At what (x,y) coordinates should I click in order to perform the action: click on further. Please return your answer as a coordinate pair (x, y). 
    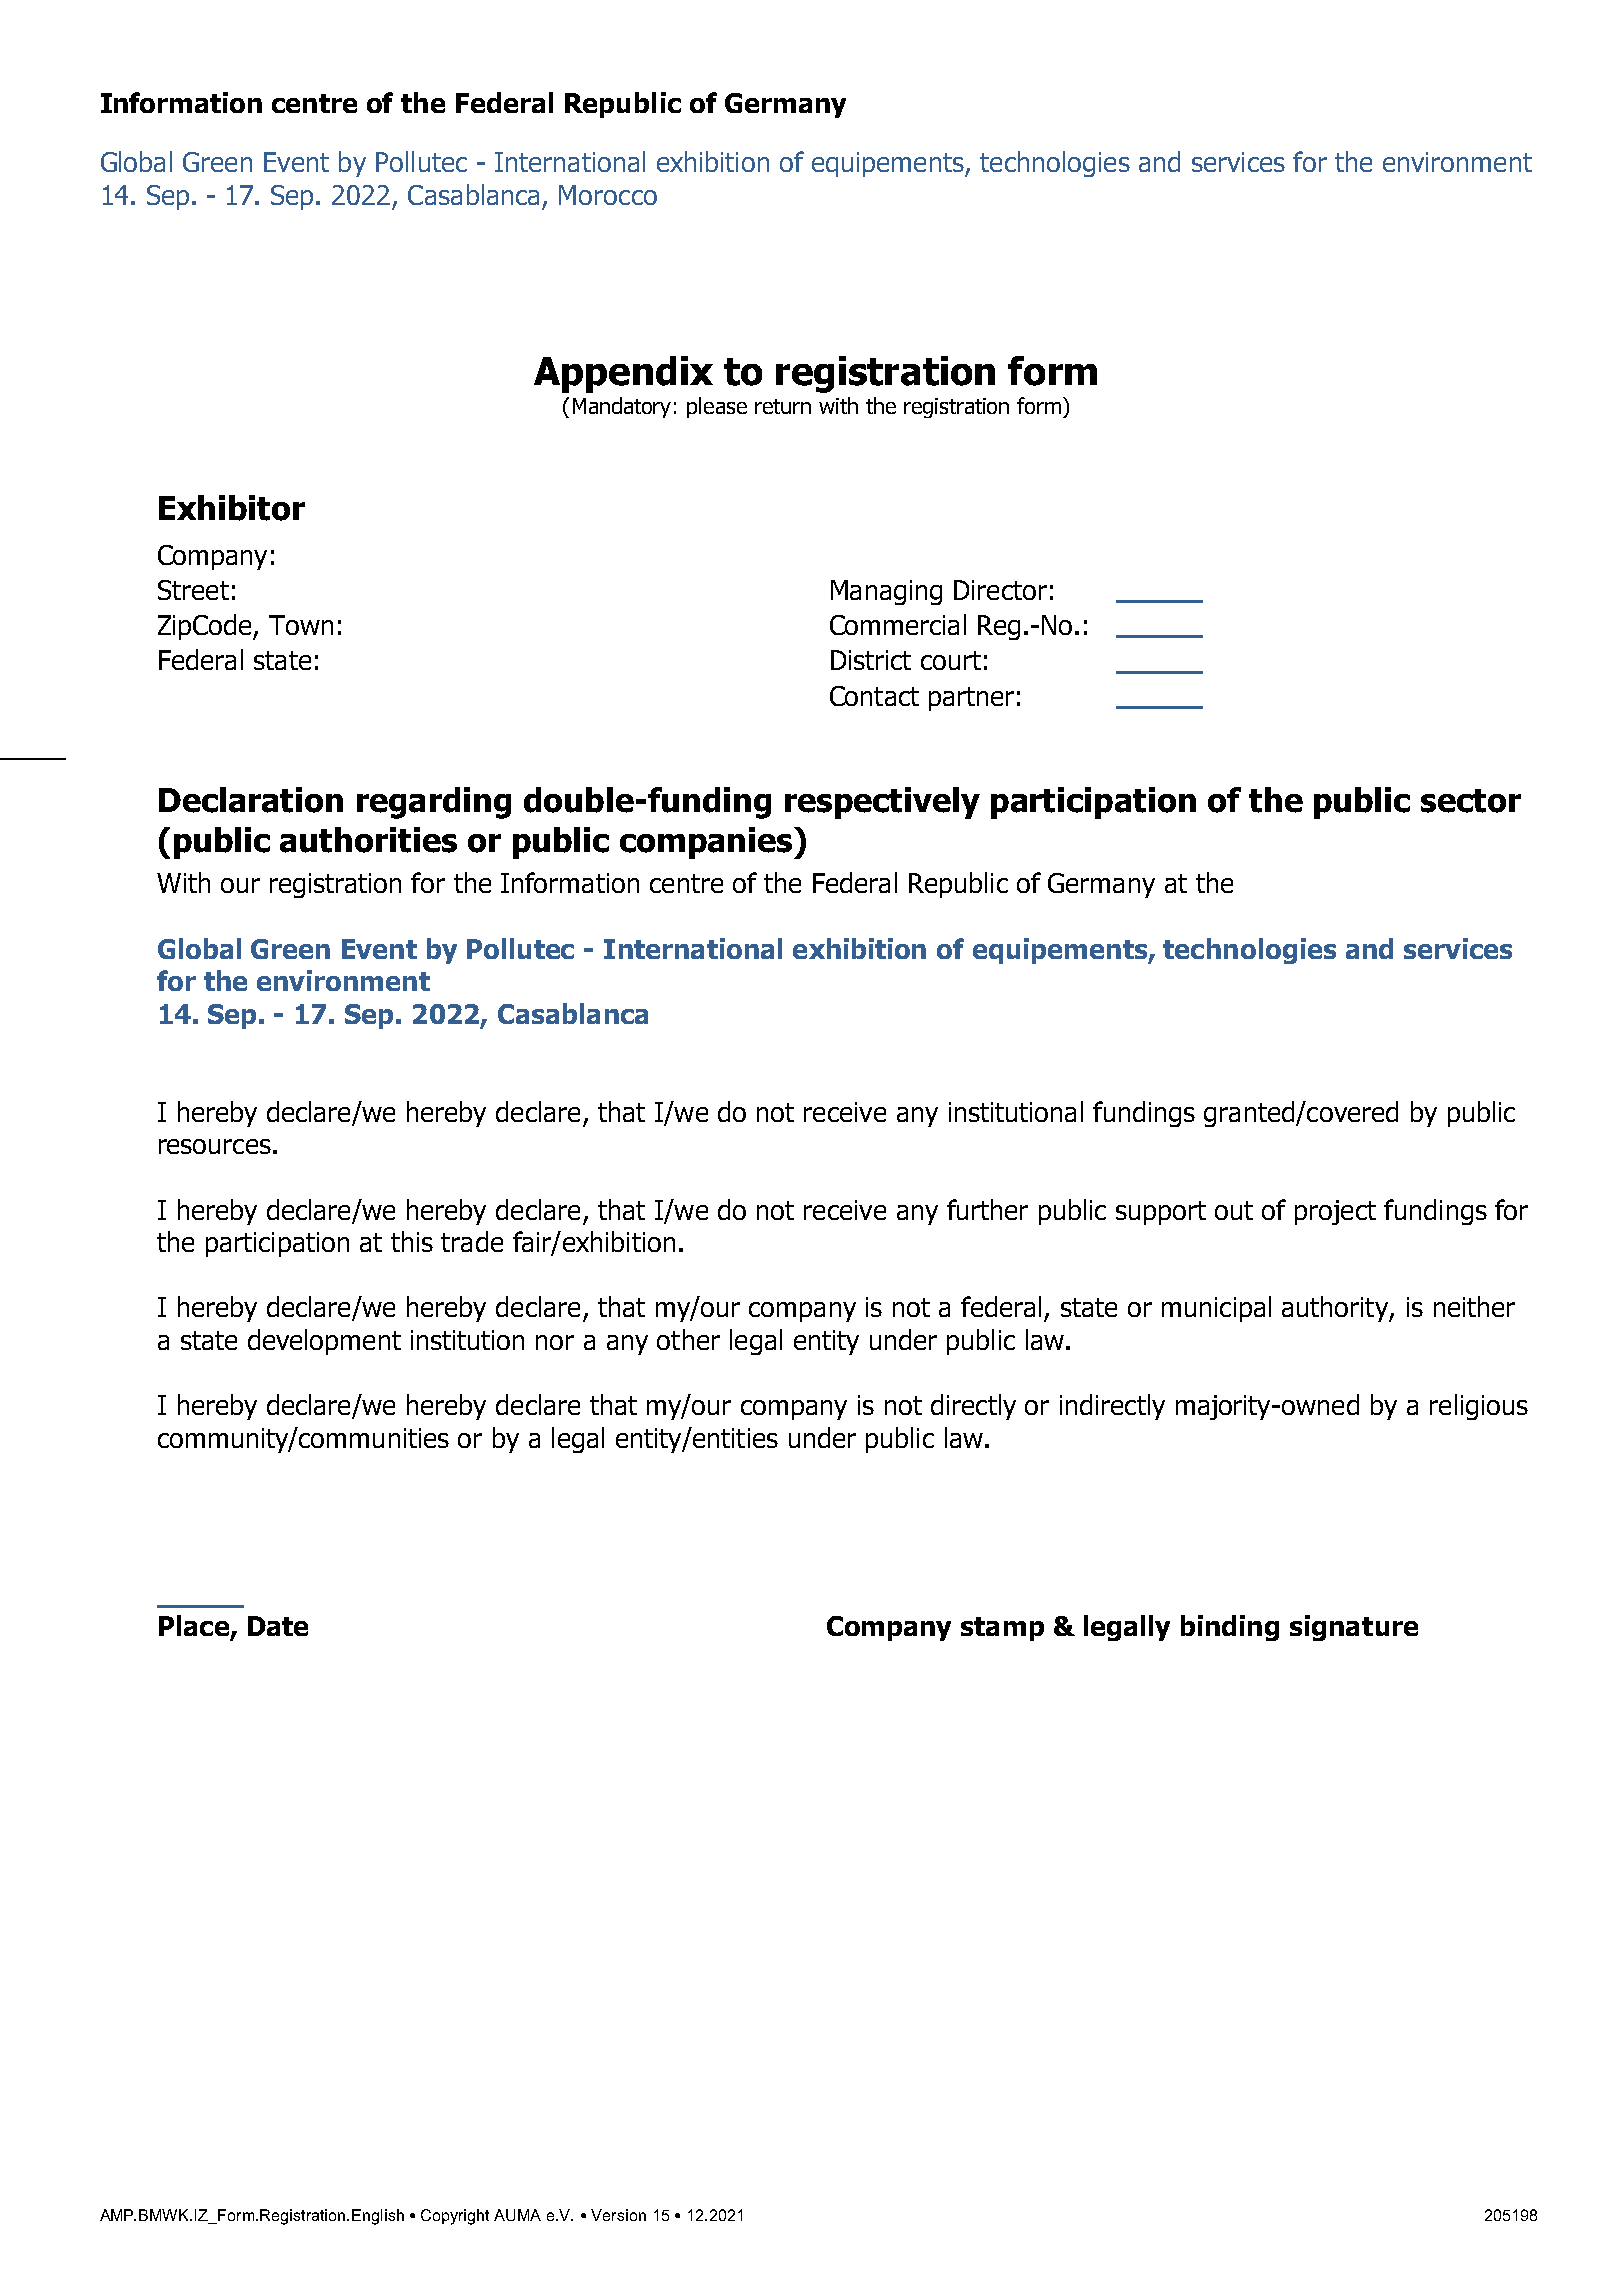
    Looking at the image, I should click on (987, 1209).
